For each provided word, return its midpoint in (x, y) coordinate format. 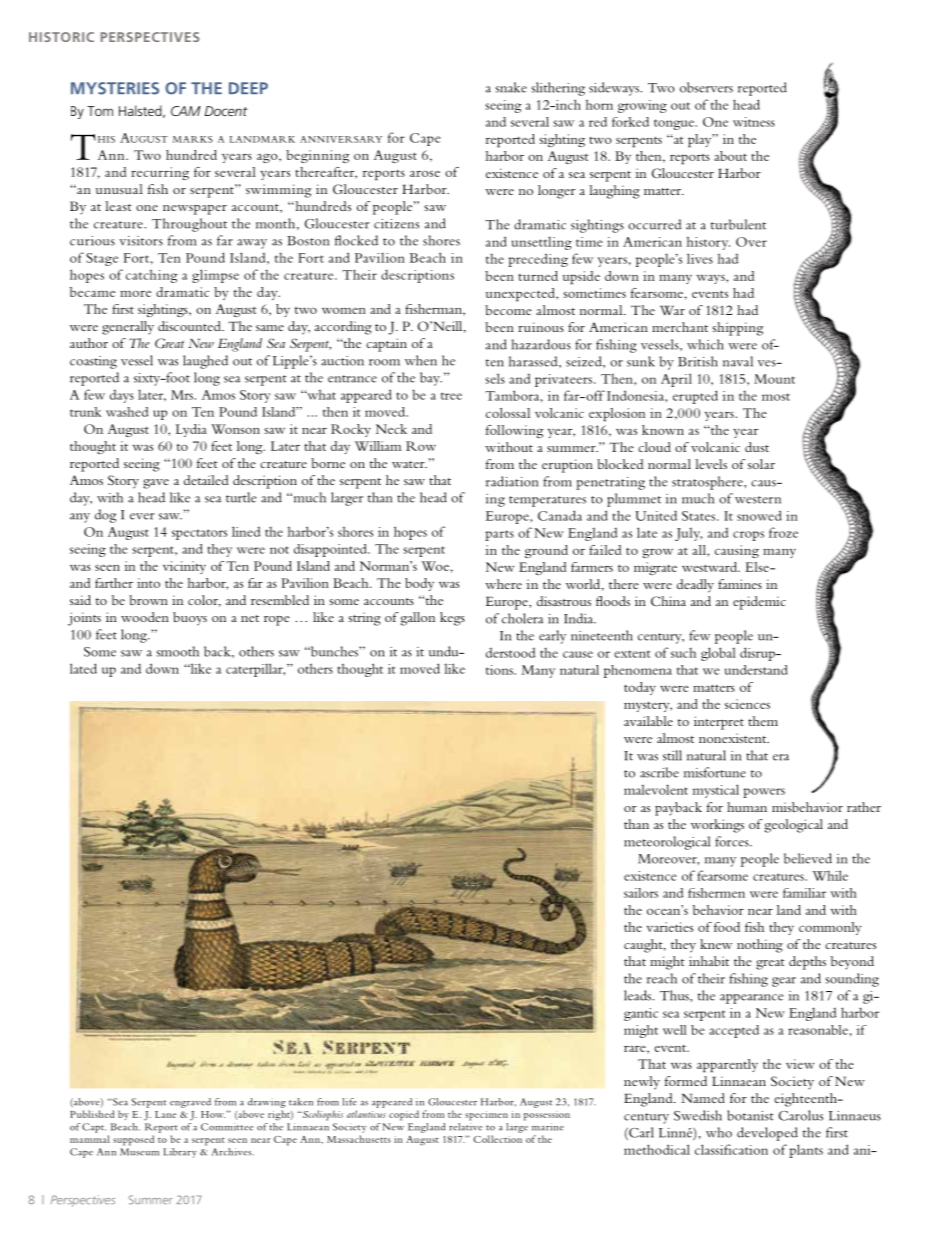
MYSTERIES (115, 88)
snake (511, 87)
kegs (452, 619)
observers (706, 87)
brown (148, 600)
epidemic (759, 603)
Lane (166, 1114)
